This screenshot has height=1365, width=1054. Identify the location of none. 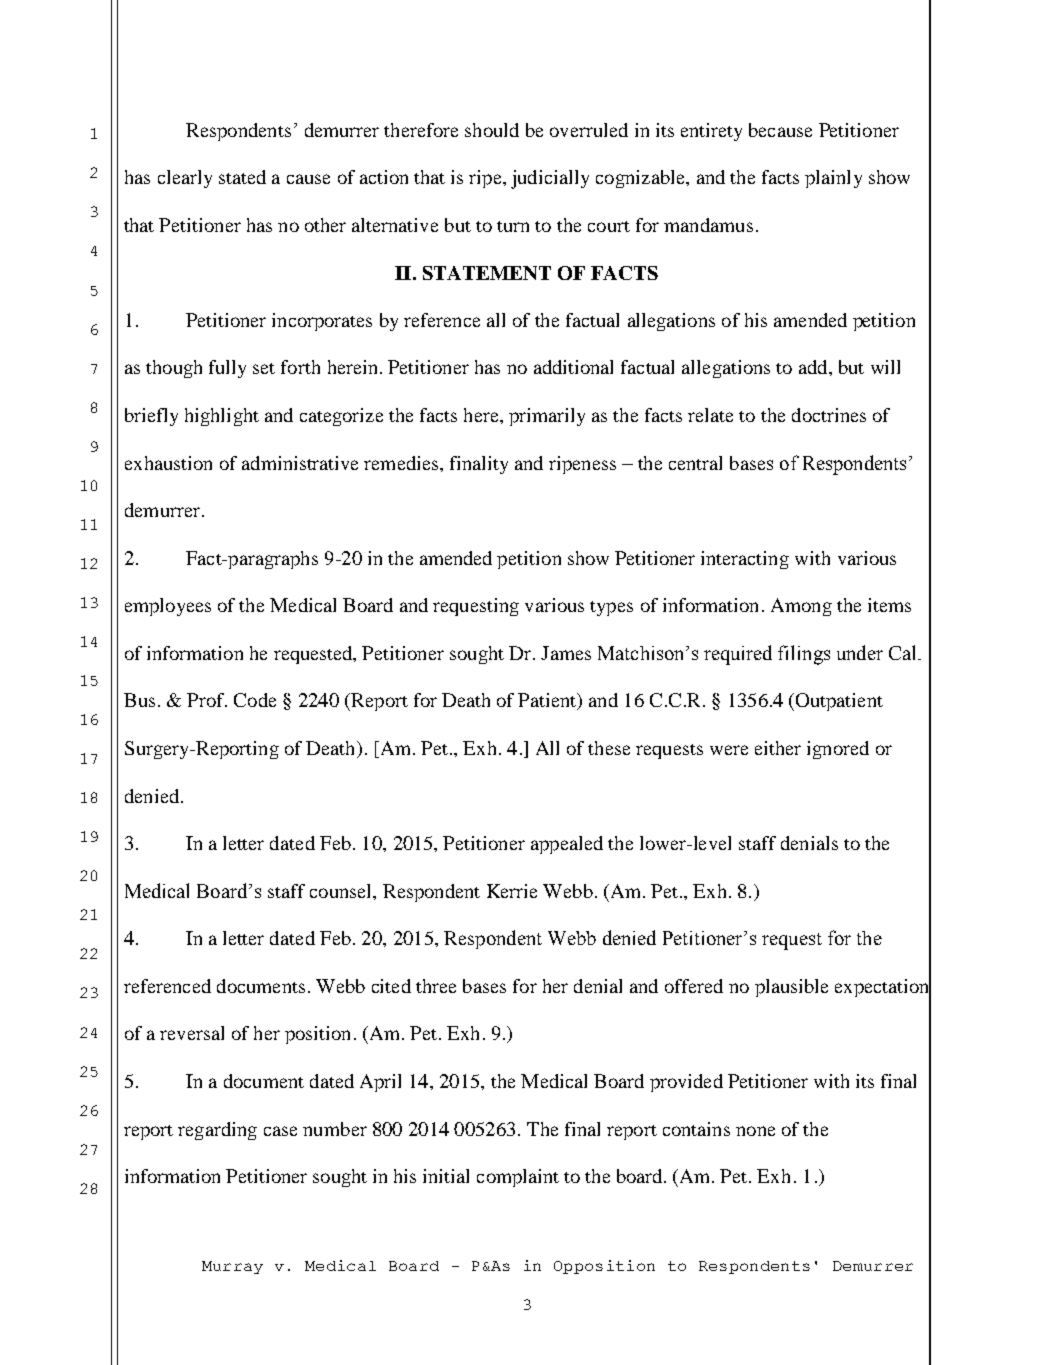
(755, 1131).
